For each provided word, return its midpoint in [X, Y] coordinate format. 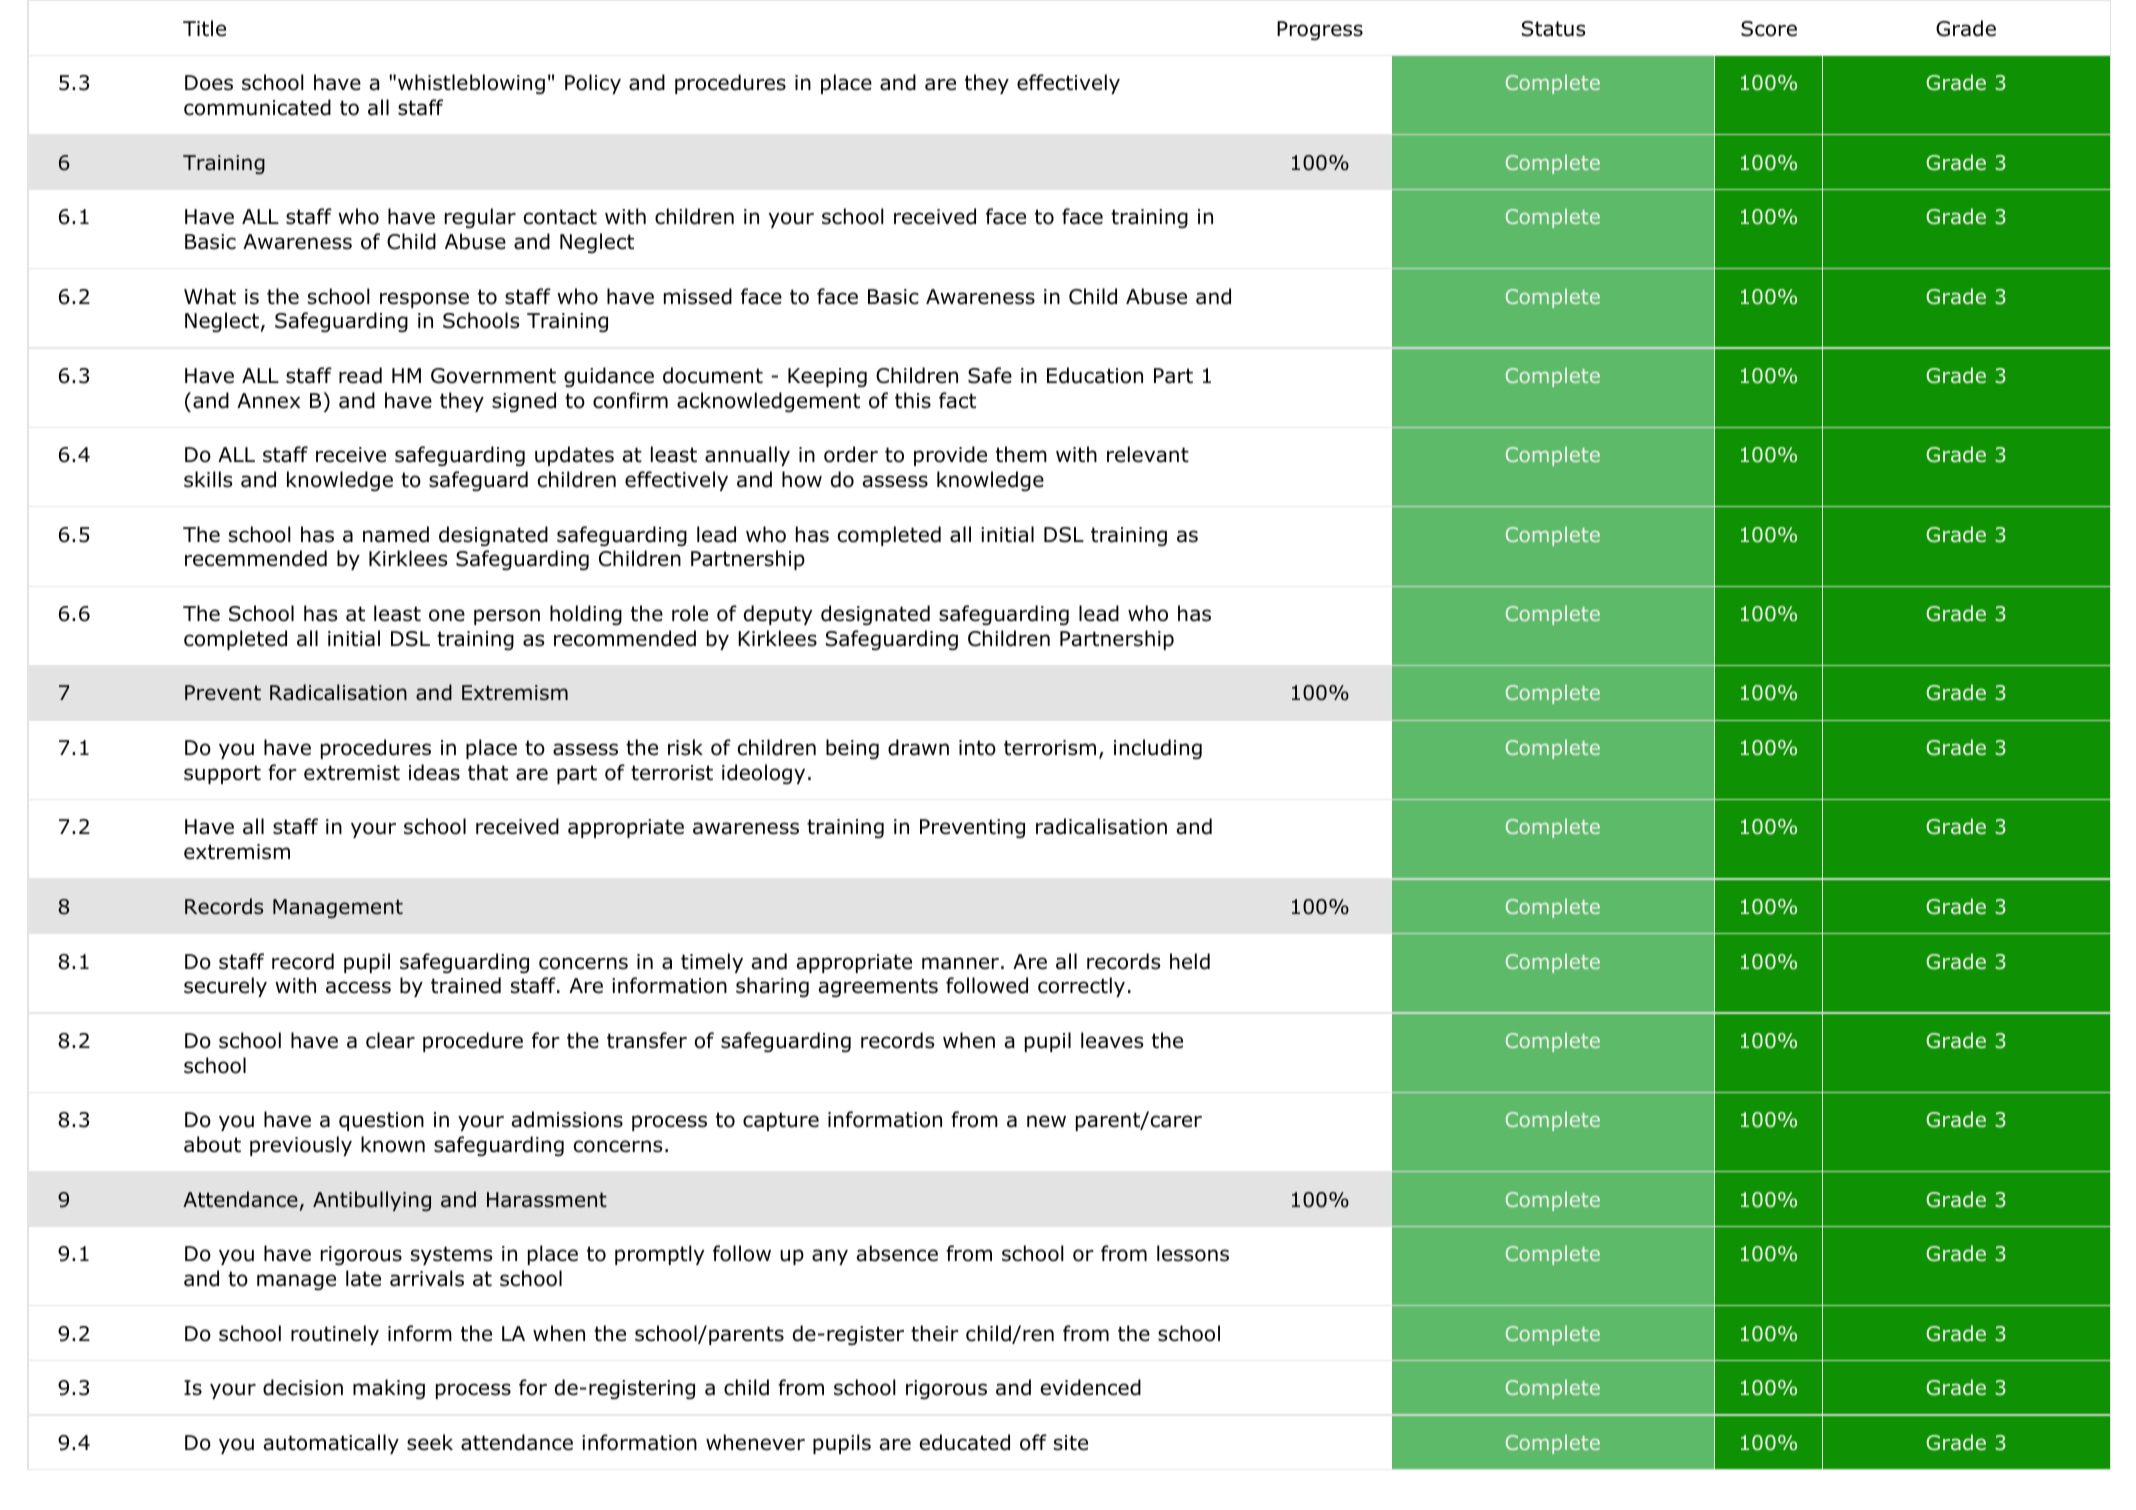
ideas [434, 772]
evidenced [1091, 1387]
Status [1553, 29]
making [389, 1389]
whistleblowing [471, 84]
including [1158, 749]
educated [965, 1442]
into [977, 748]
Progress [1320, 30]
